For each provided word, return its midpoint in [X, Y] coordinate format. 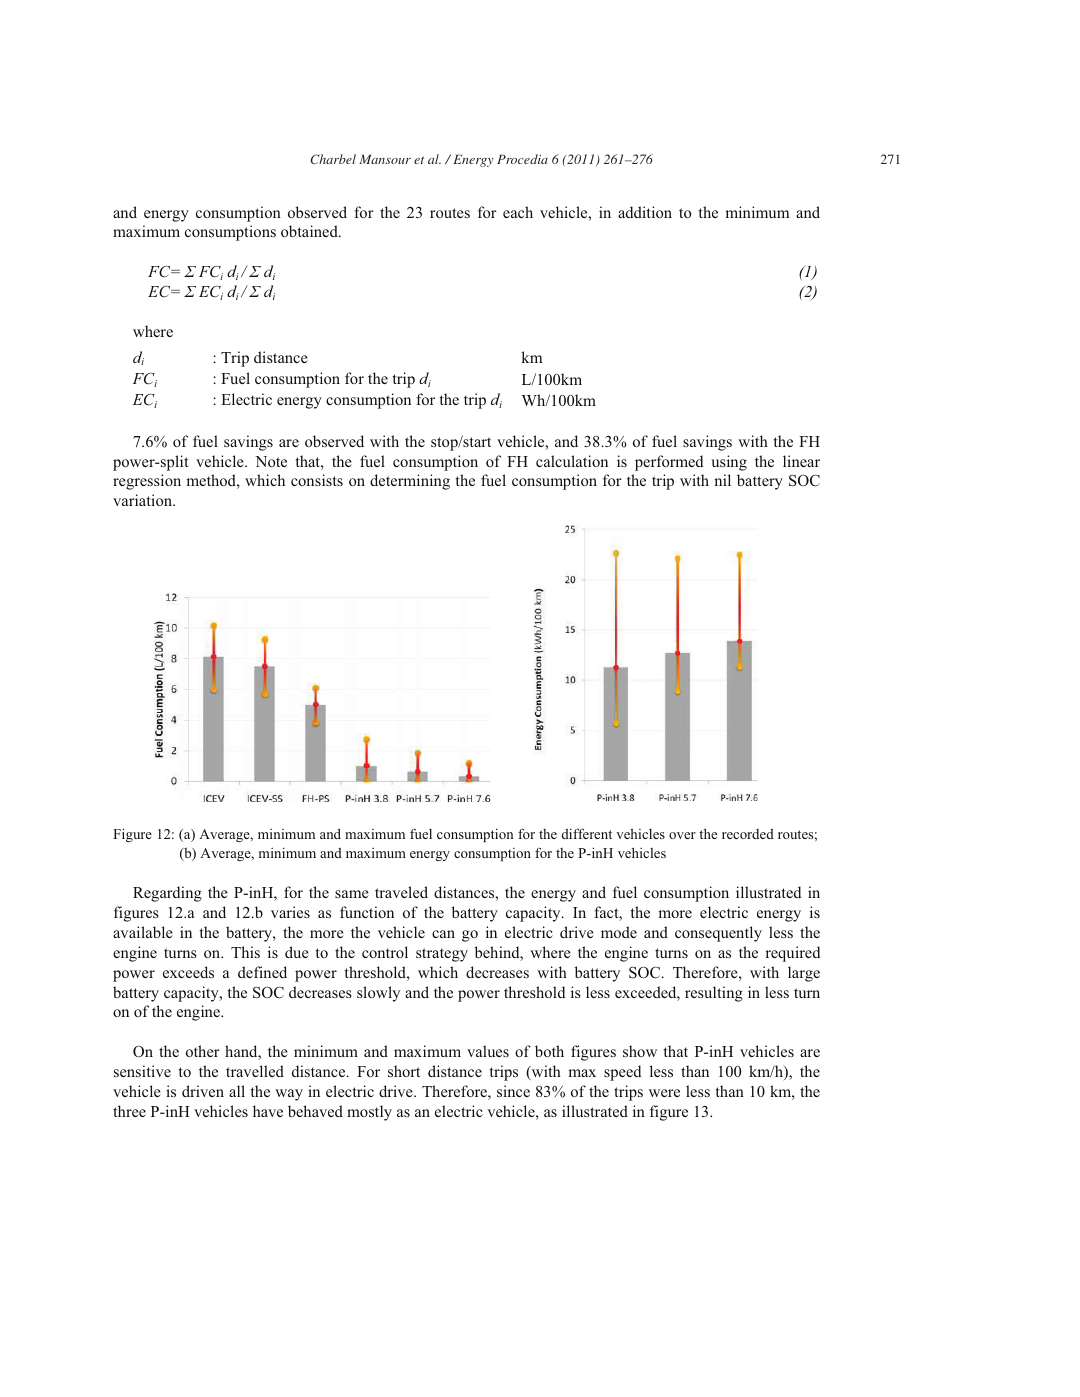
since [513, 1091]
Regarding [167, 894]
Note [271, 461]
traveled [401, 892]
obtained [310, 231]
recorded [748, 833]
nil [722, 480]
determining [410, 482]
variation [143, 500]
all [237, 1091]
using [729, 463]
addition [645, 212]
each [518, 212]
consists [317, 480]
